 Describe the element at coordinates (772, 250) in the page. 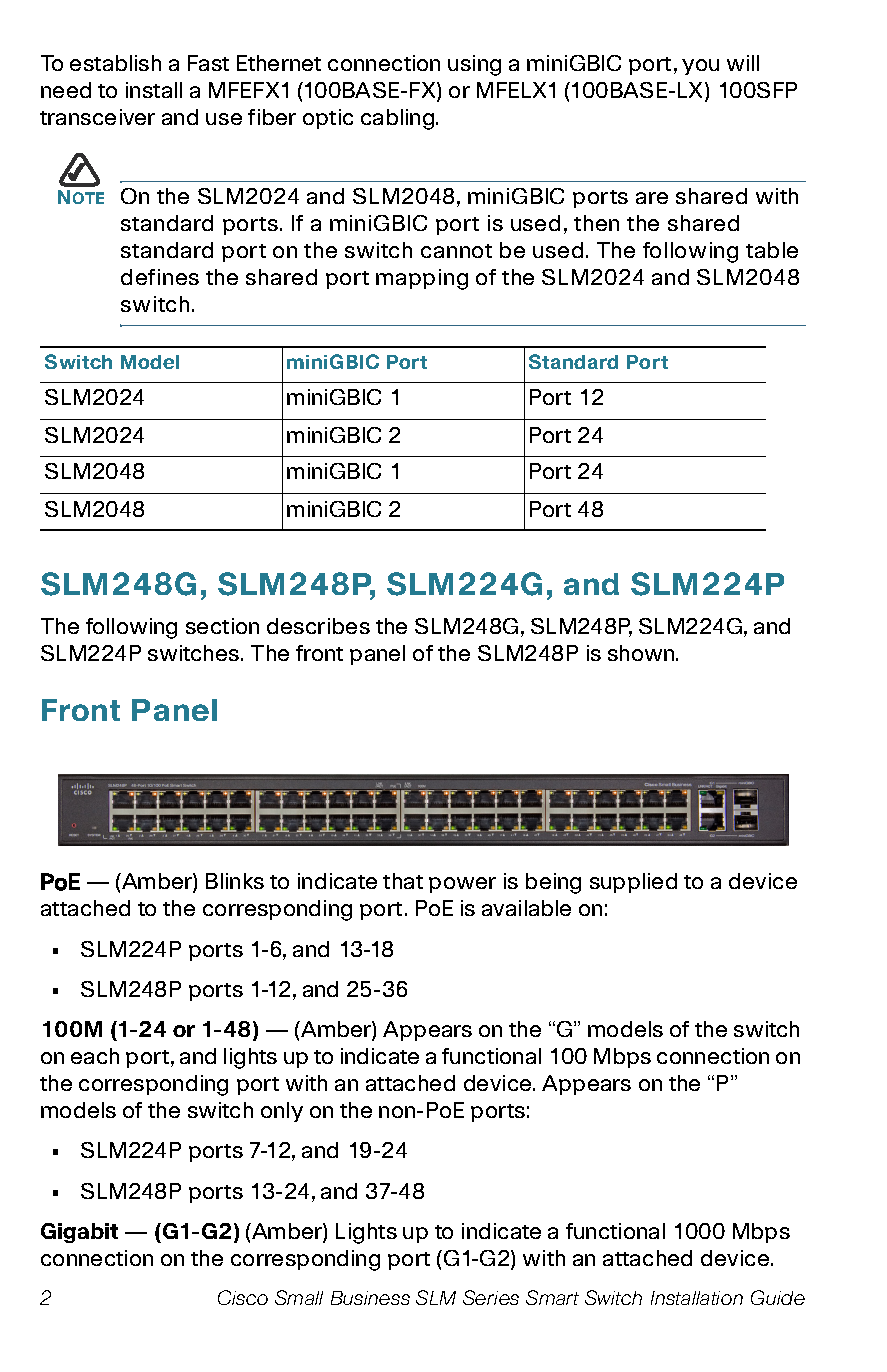

I see `table` at that location.
